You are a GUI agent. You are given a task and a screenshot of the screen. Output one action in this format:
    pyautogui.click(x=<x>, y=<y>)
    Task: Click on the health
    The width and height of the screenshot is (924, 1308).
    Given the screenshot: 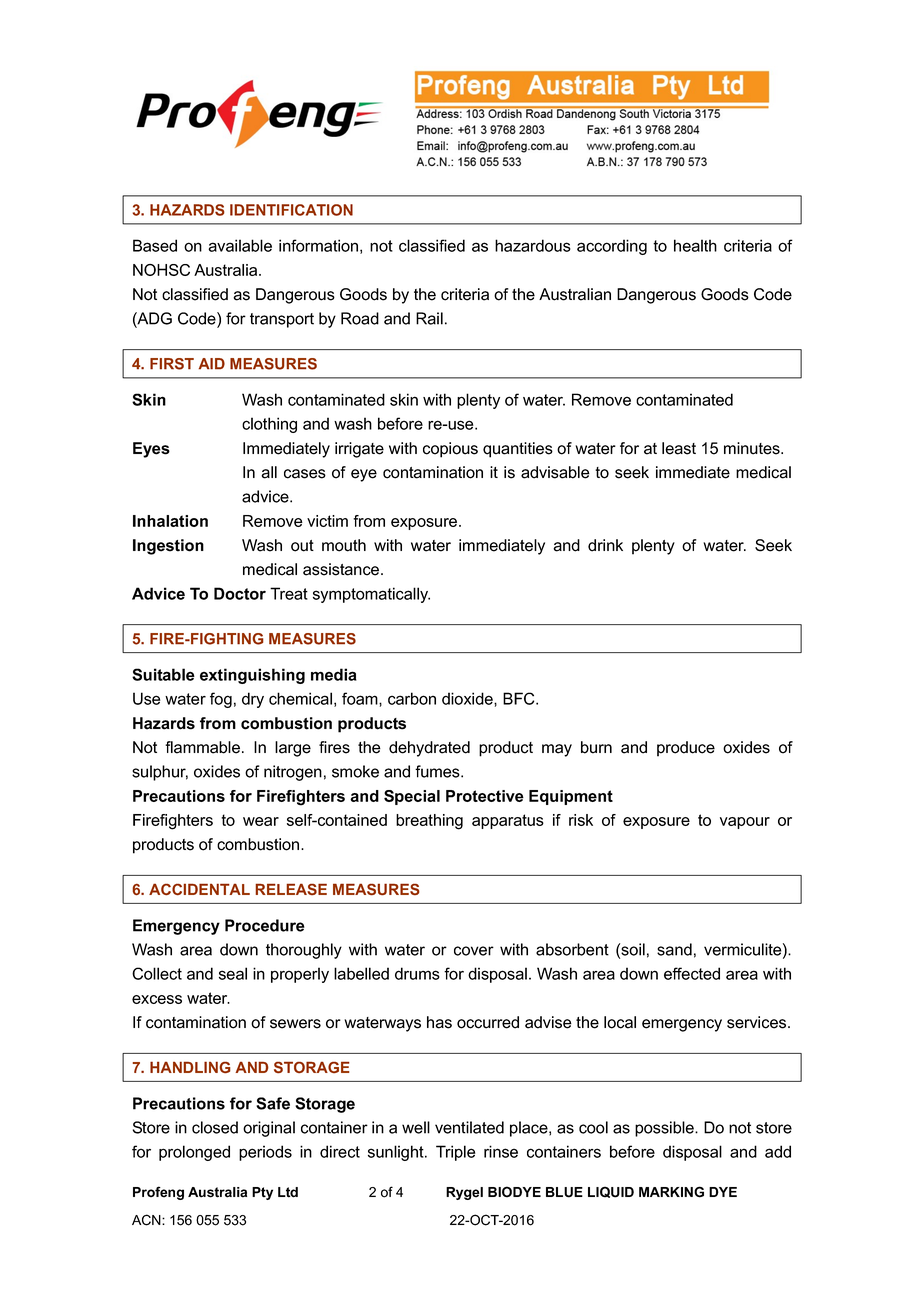 What is the action you would take?
    pyautogui.click(x=695, y=245)
